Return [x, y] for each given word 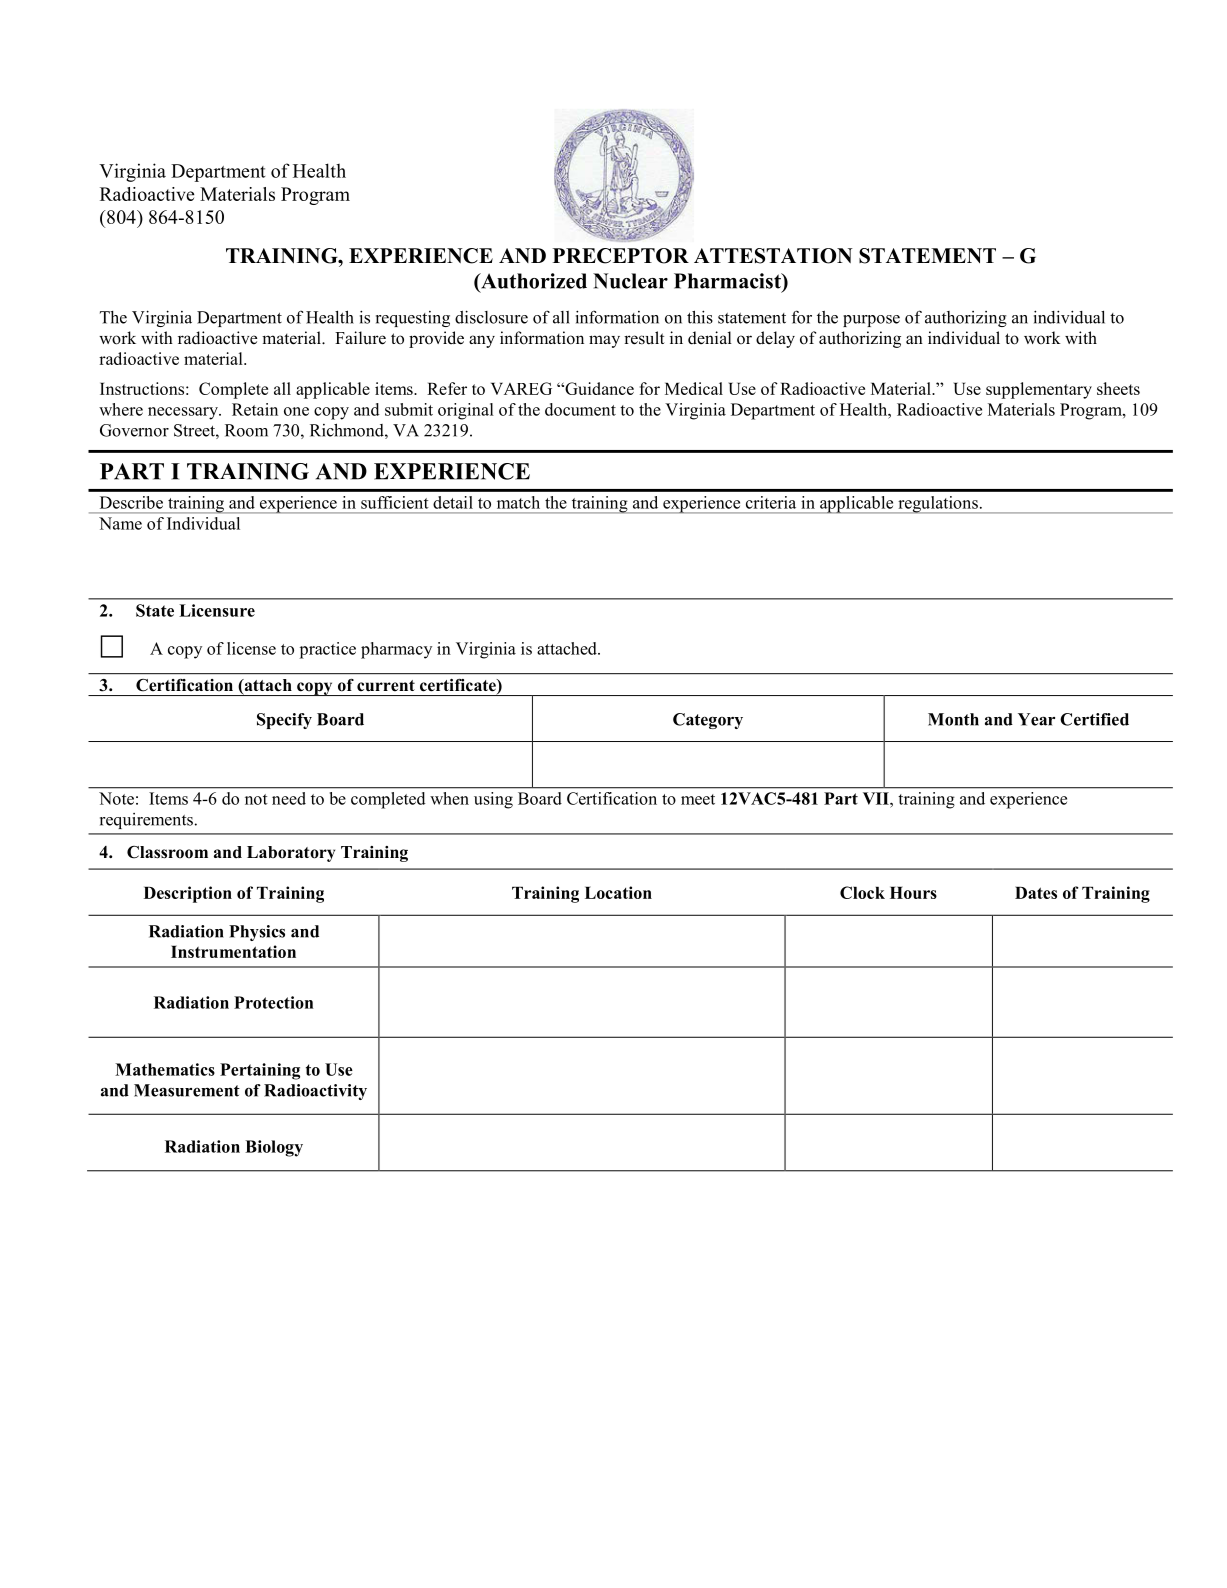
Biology [274, 1148]
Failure [360, 338]
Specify [284, 721]
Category [708, 721]
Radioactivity [315, 1092]
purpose [871, 321]
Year [1036, 719]
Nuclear [630, 281]
